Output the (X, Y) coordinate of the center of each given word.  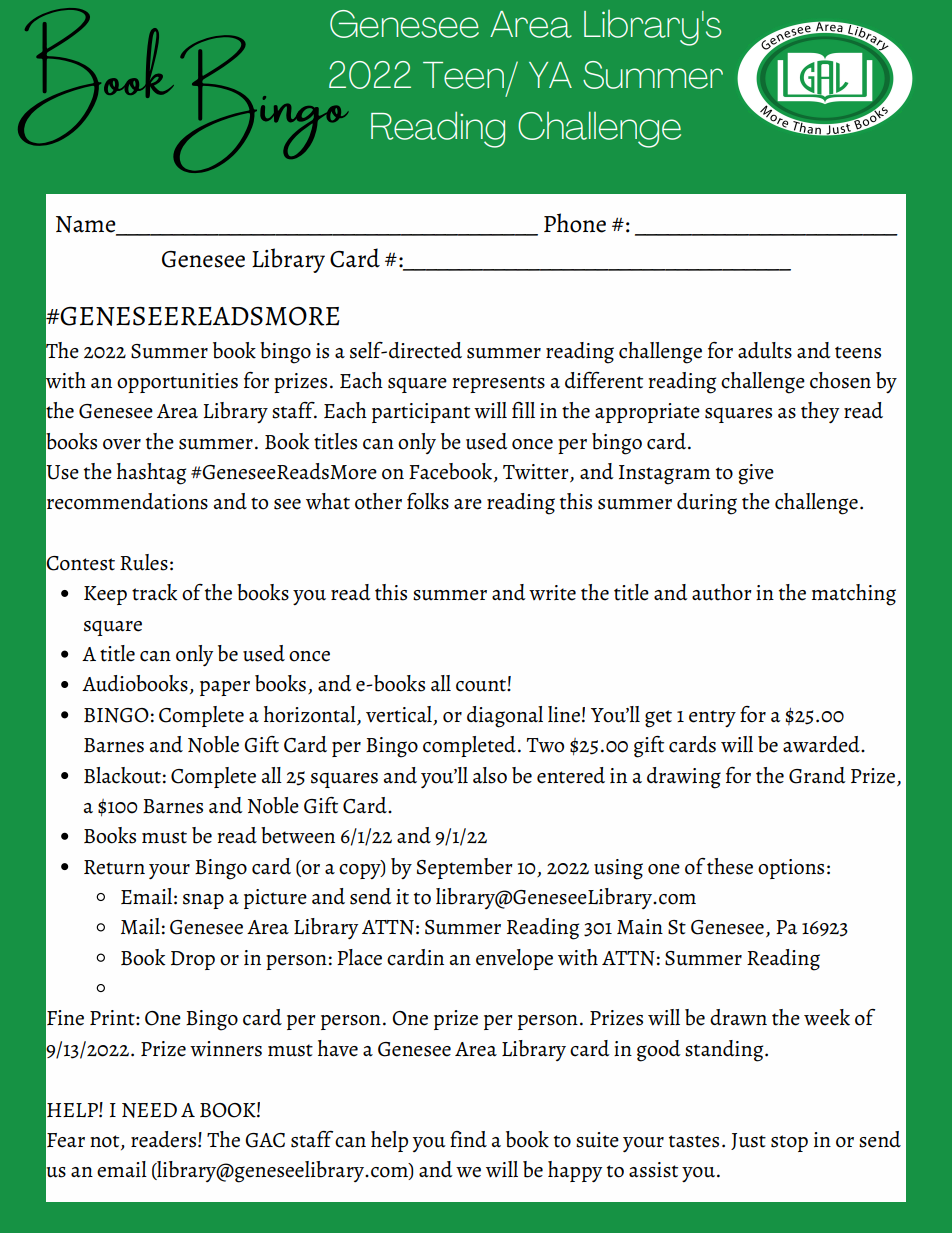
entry (712, 718)
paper (225, 688)
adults (765, 350)
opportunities (177, 383)
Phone (575, 223)
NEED (149, 1110)
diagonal (505, 717)
